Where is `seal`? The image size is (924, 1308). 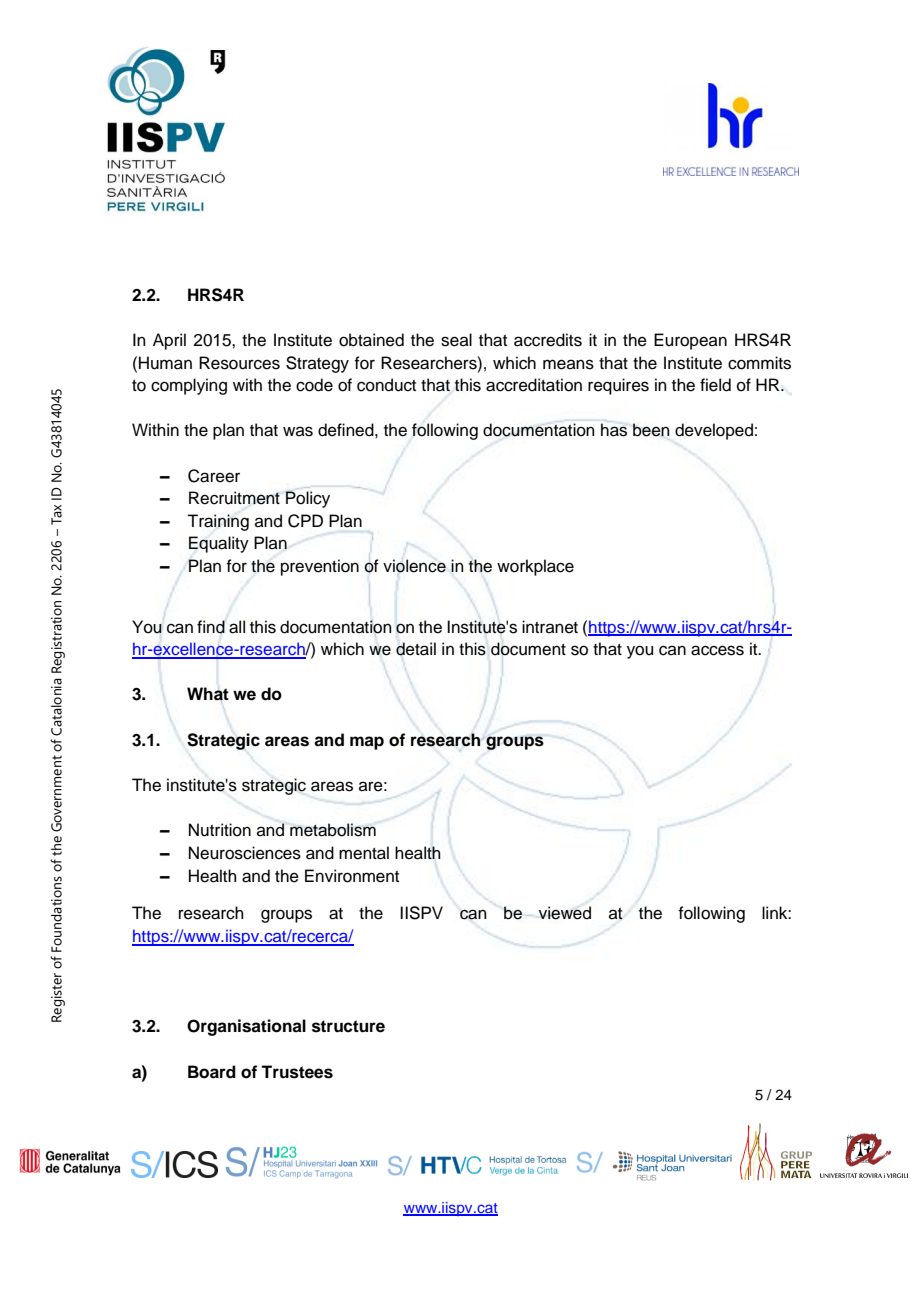 seal is located at coordinates (456, 340).
